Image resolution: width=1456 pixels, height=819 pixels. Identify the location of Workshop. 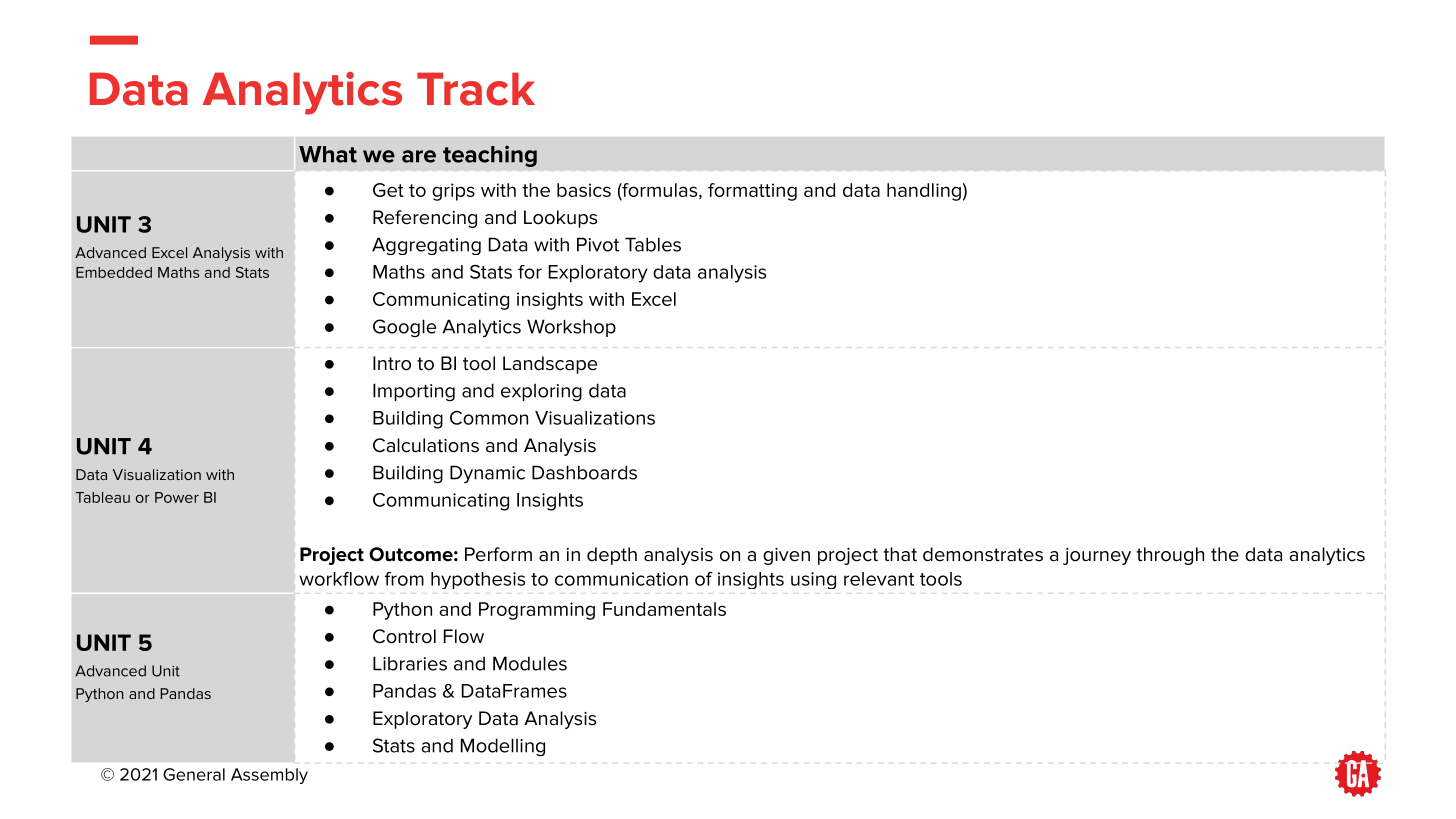
(571, 328).
